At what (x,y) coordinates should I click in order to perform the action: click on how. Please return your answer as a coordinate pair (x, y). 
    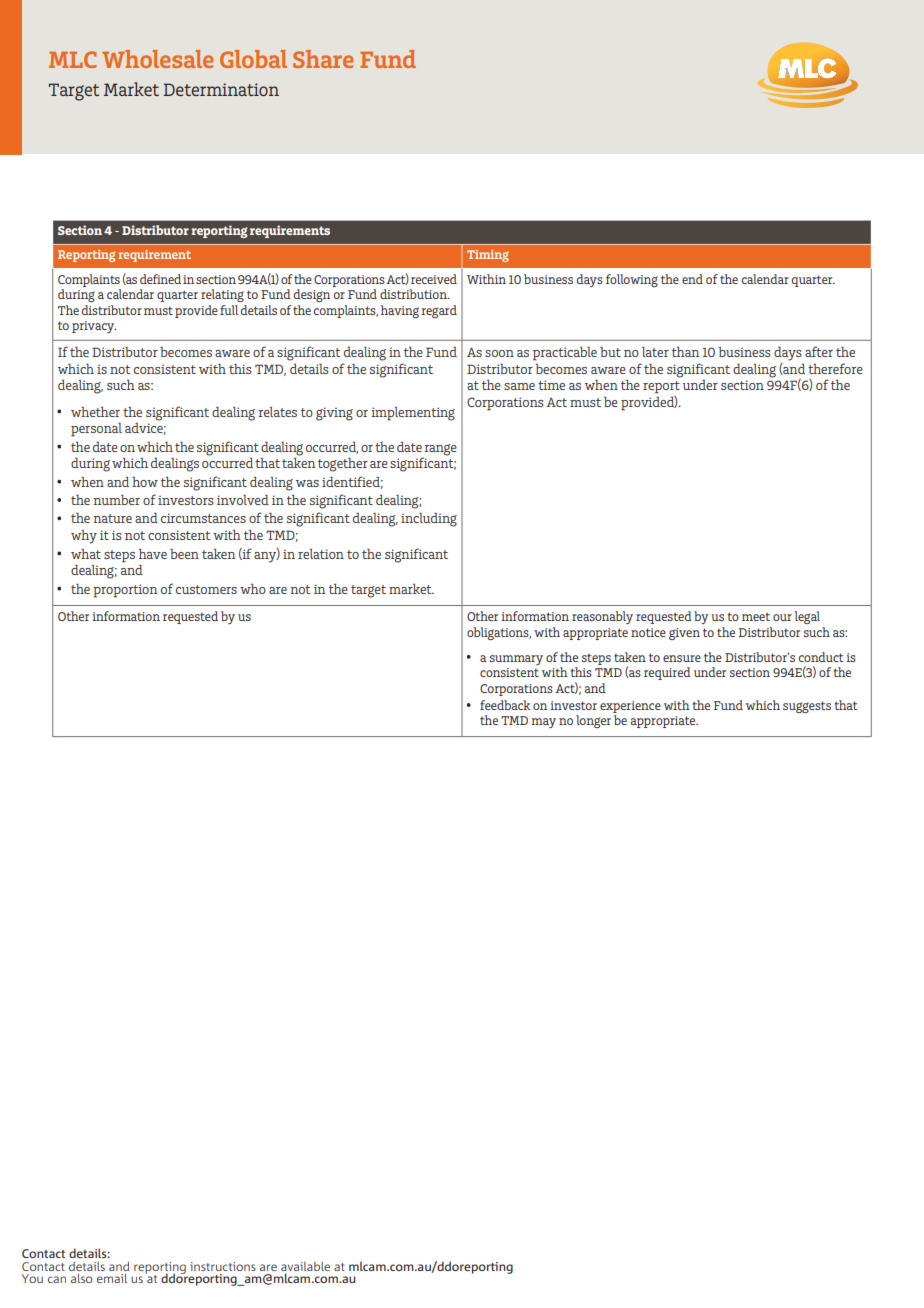
    Looking at the image, I should click on (145, 482).
